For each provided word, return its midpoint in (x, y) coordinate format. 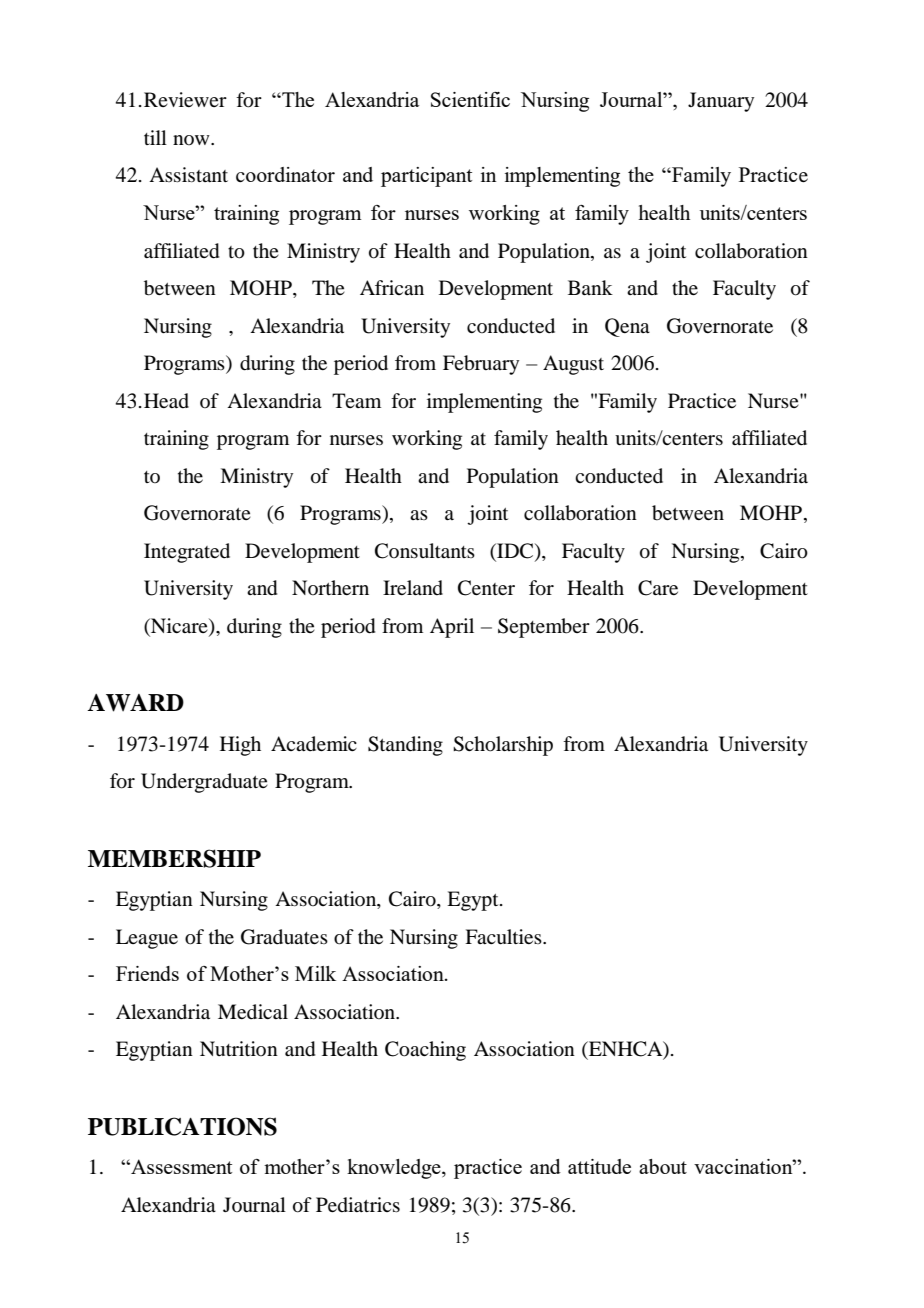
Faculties (504, 937)
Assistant (188, 175)
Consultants (425, 551)
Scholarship (503, 746)
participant (426, 177)
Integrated (187, 553)
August (573, 365)
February (481, 365)
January (721, 102)
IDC (515, 552)
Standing (405, 746)
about (663, 1166)
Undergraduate (204, 783)
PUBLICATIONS (182, 1126)
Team (356, 401)
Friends (147, 973)
